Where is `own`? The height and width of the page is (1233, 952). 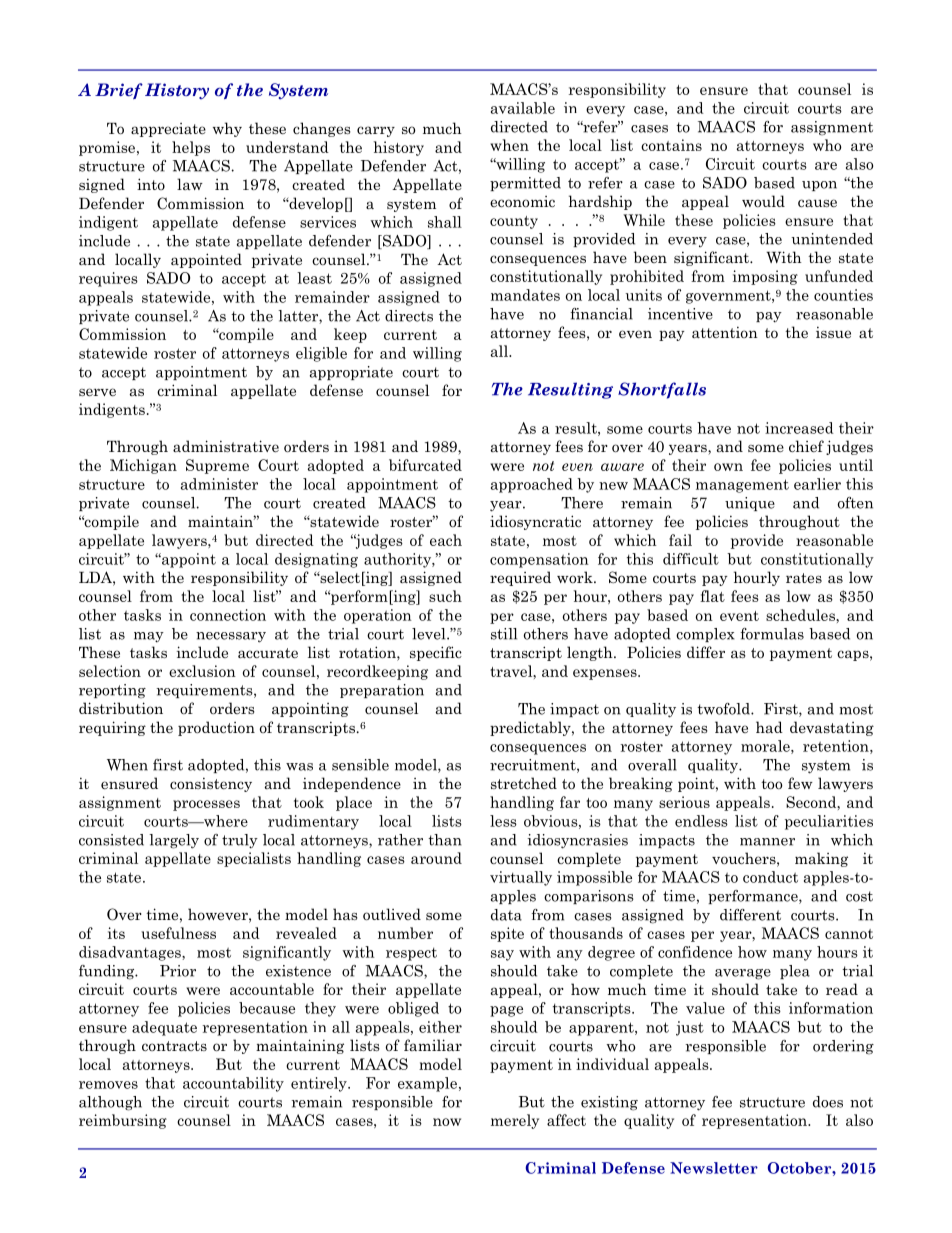 own is located at coordinates (728, 467).
